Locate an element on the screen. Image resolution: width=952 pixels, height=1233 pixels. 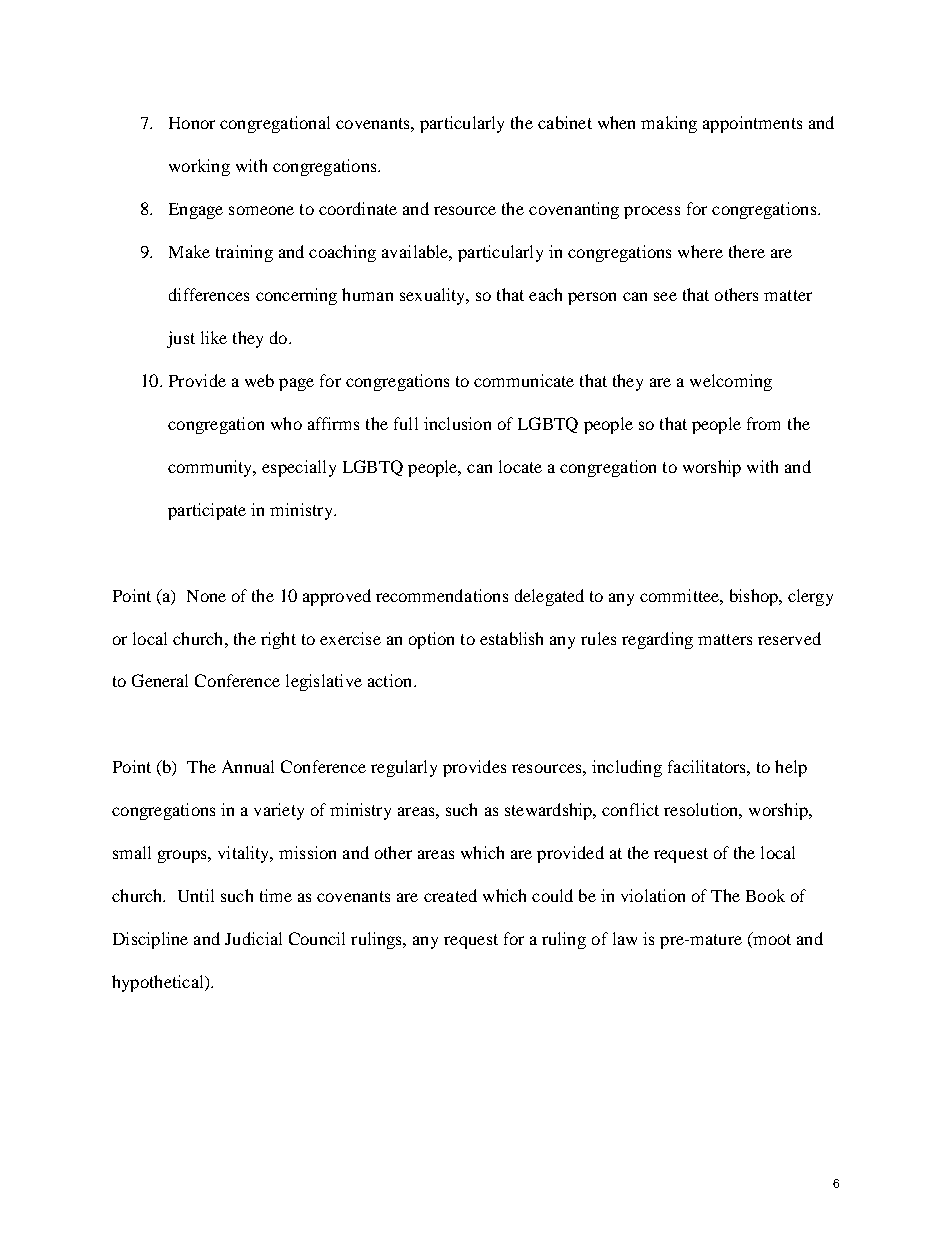
Annual is located at coordinates (248, 766).
